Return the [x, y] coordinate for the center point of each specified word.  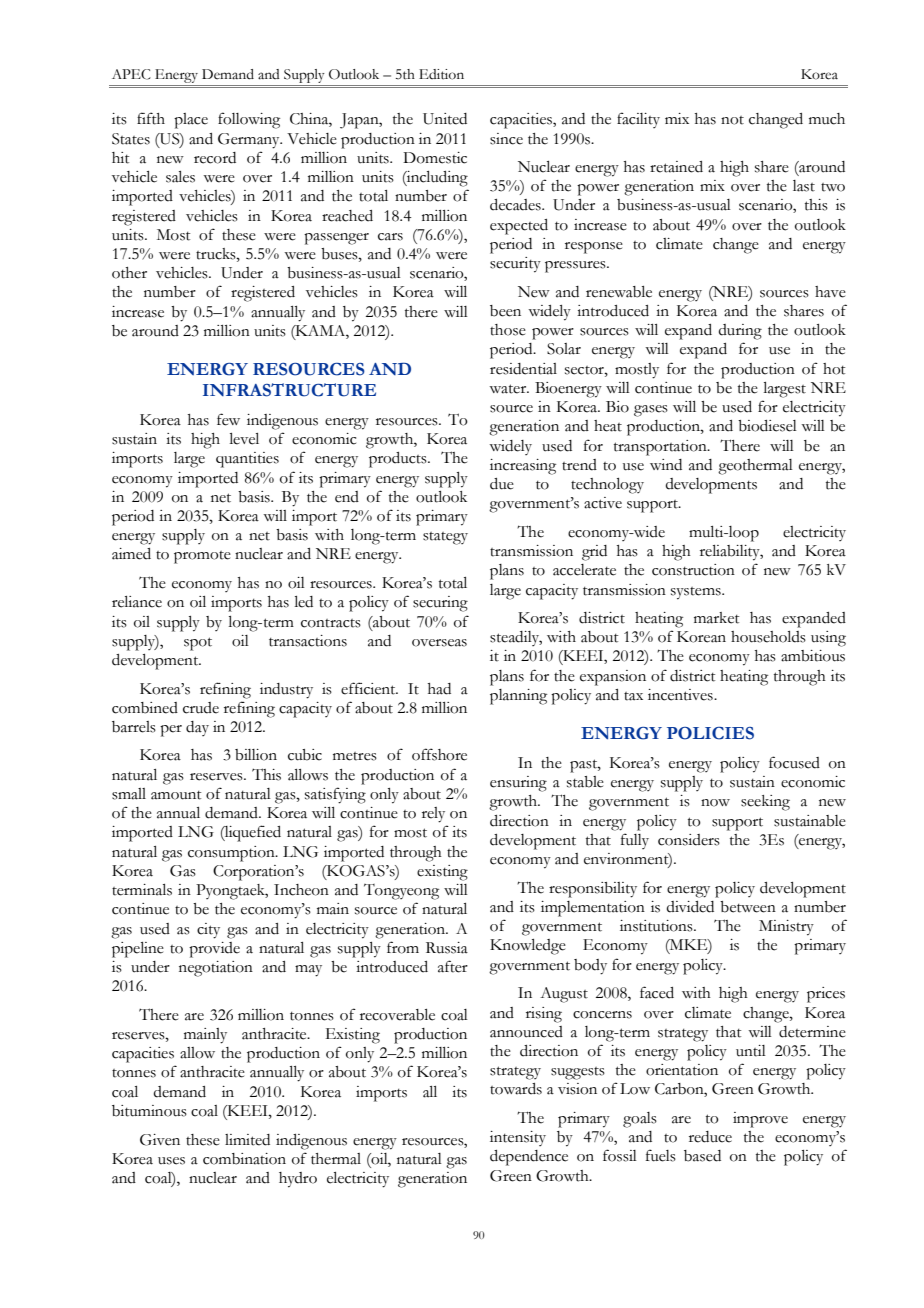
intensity [518, 1138]
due [502, 484]
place [191, 121]
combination [244, 1159]
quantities [247, 460]
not [732, 120]
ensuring [518, 784]
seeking [765, 803]
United [445, 119]
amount [176, 795]
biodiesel [767, 426]
